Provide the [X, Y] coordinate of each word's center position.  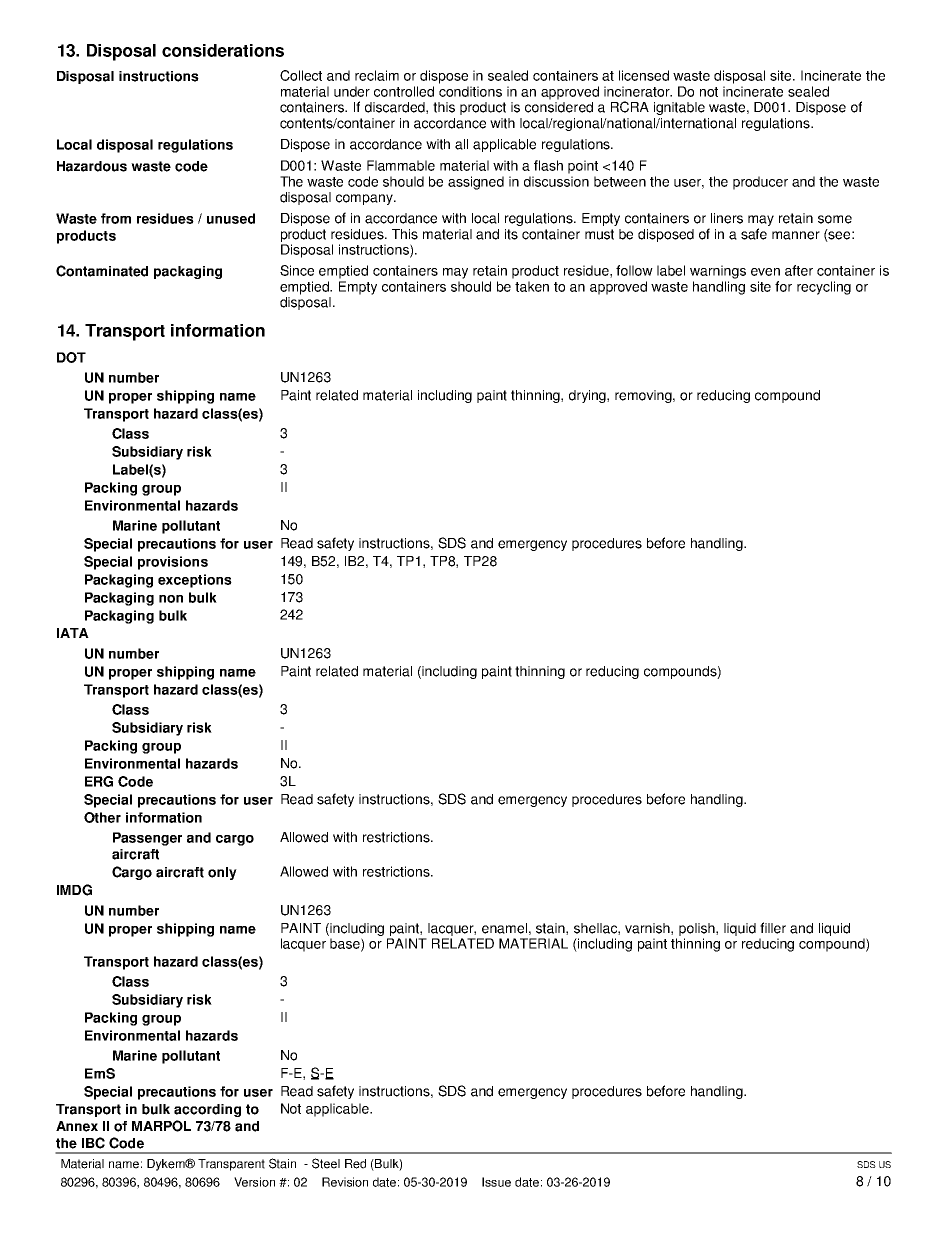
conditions [470, 91]
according [207, 1110]
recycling [824, 288]
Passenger [147, 839]
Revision [345, 1182]
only [222, 873]
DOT [71, 357]
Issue [496, 1182]
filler [773, 928]
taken [532, 286]
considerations [223, 50]
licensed [644, 75]
